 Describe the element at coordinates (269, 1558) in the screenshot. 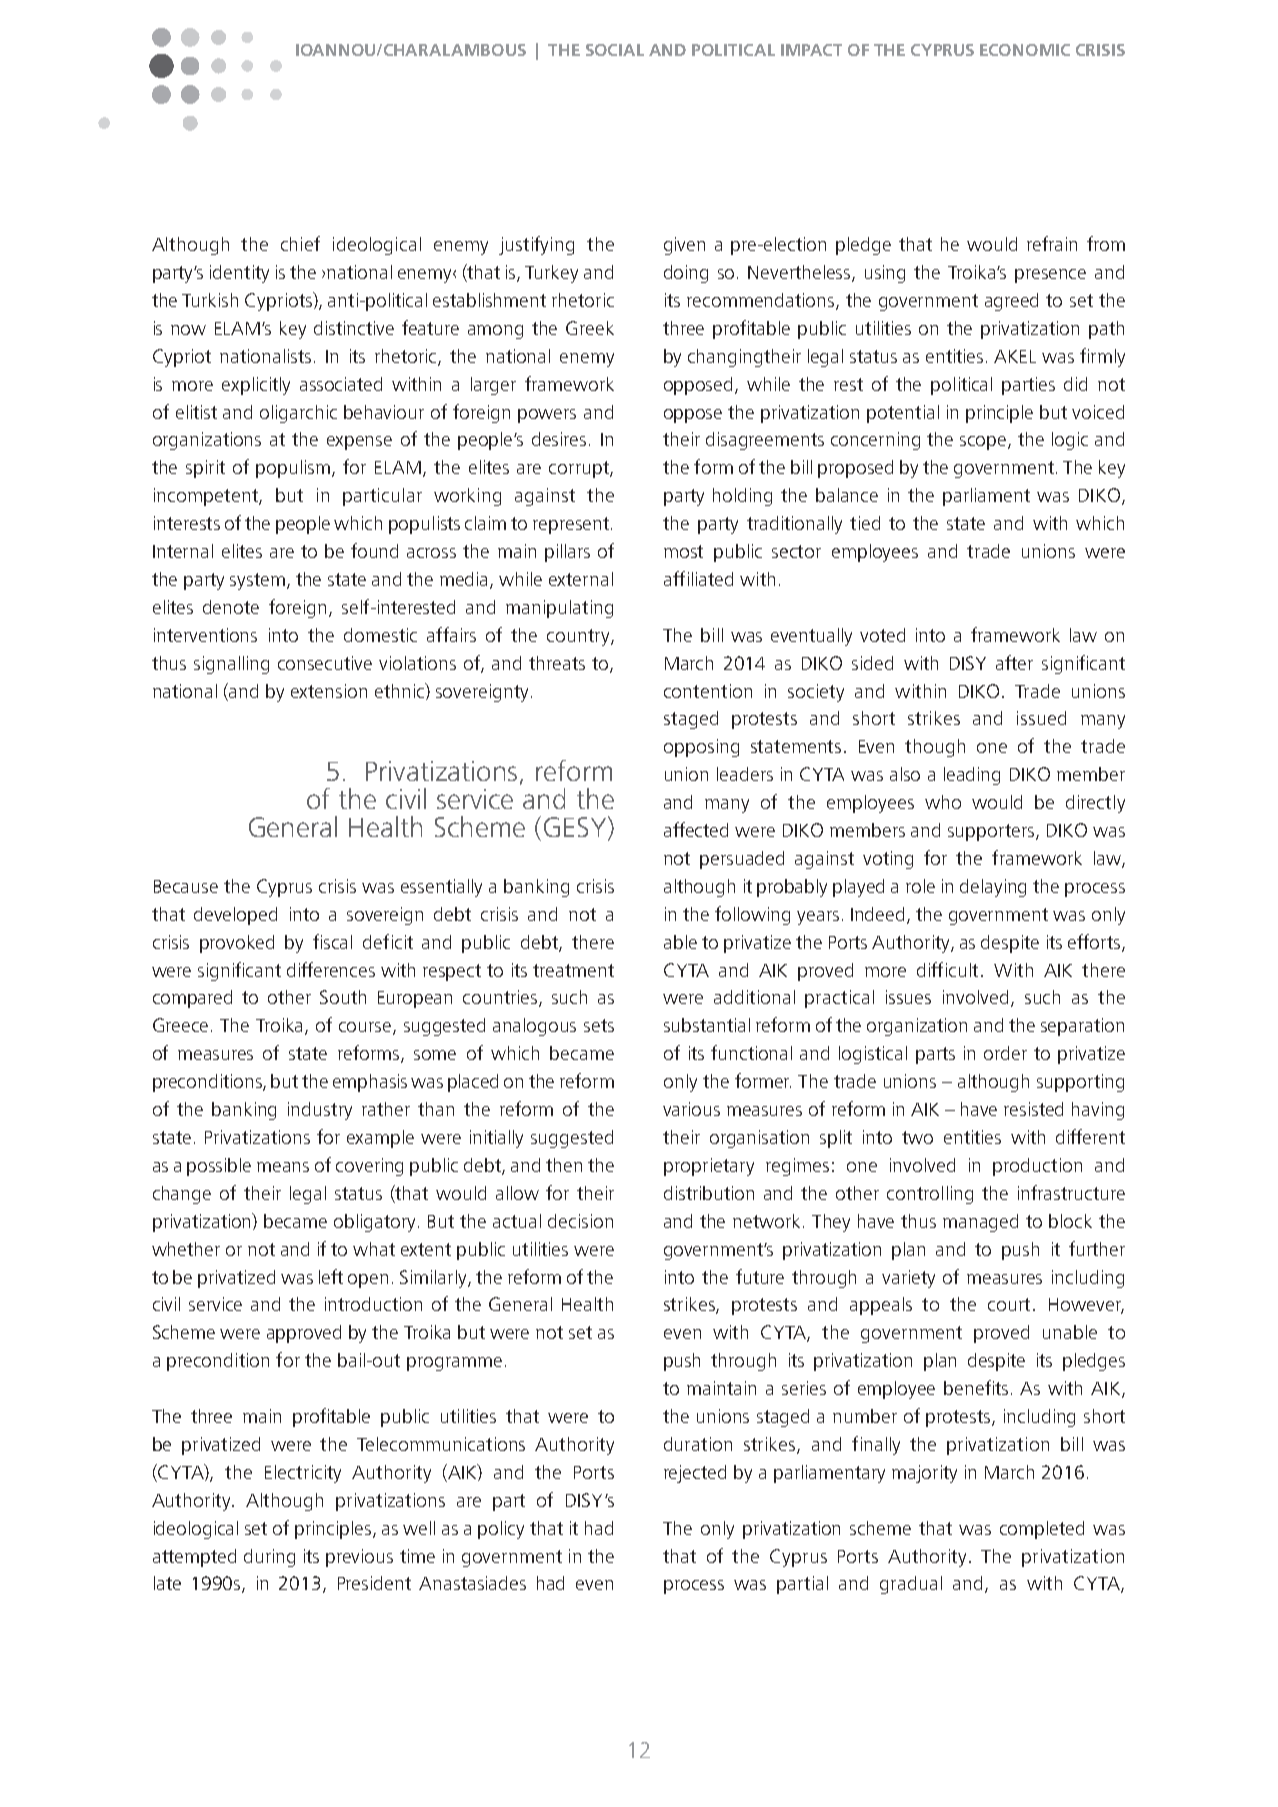

I see `during` at that location.
